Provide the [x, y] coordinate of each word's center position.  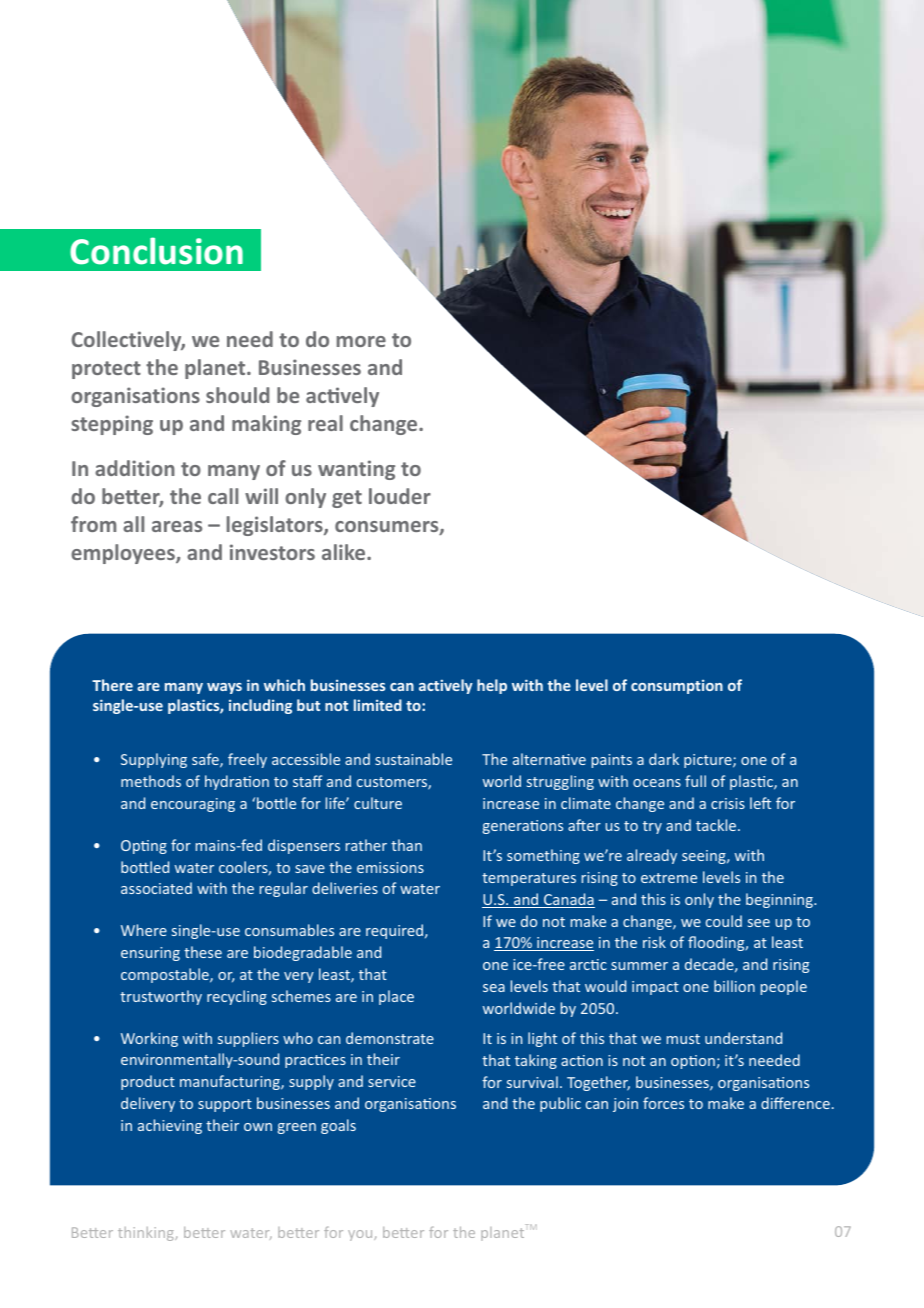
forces [663, 1103]
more [361, 341]
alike [345, 552]
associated [156, 888]
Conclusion [156, 251]
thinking [147, 1234]
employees [124, 554]
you [361, 1235]
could [724, 921]
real [325, 423]
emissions [390, 867]
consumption [677, 686]
